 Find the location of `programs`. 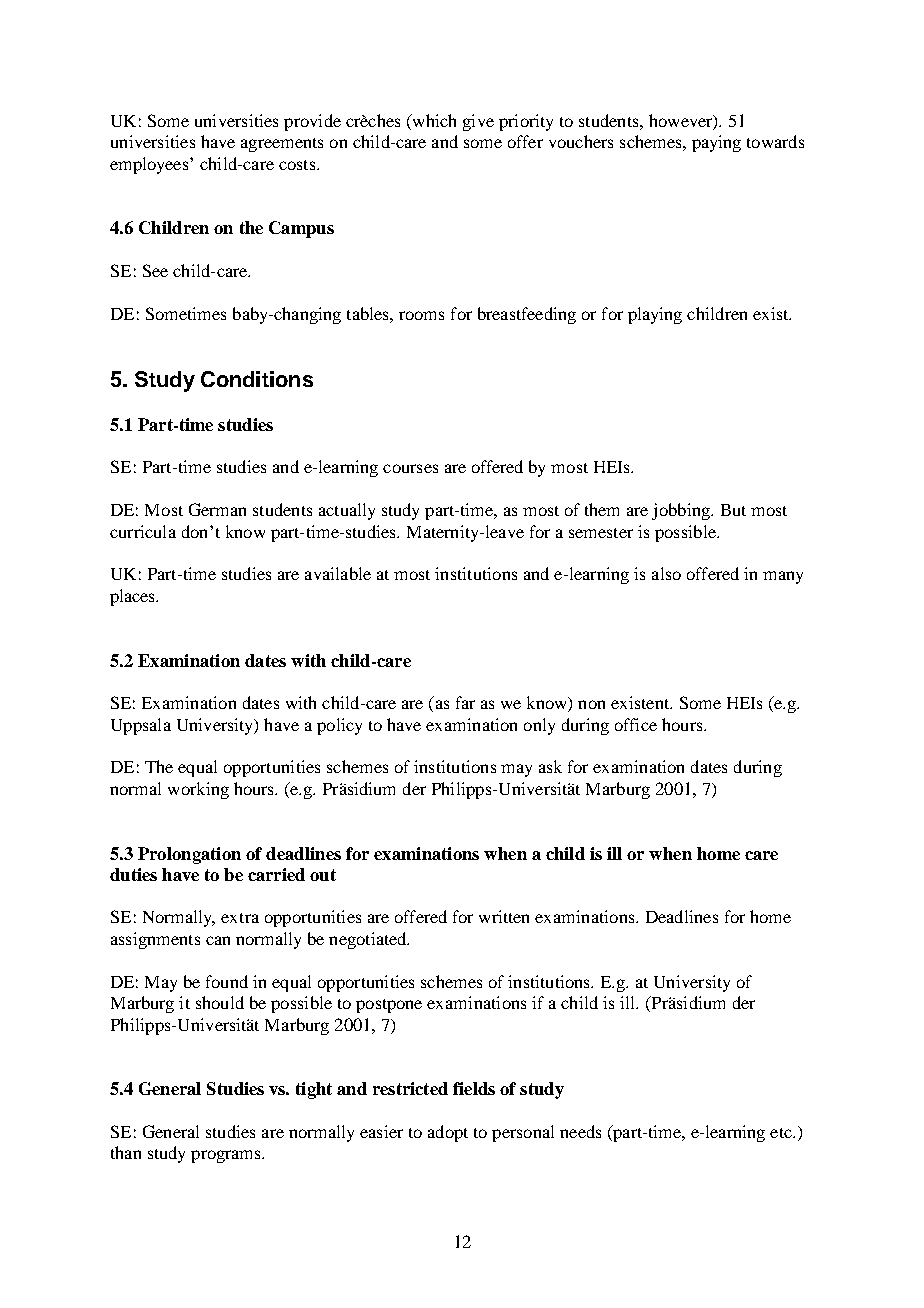

programs is located at coordinates (227, 1156).
